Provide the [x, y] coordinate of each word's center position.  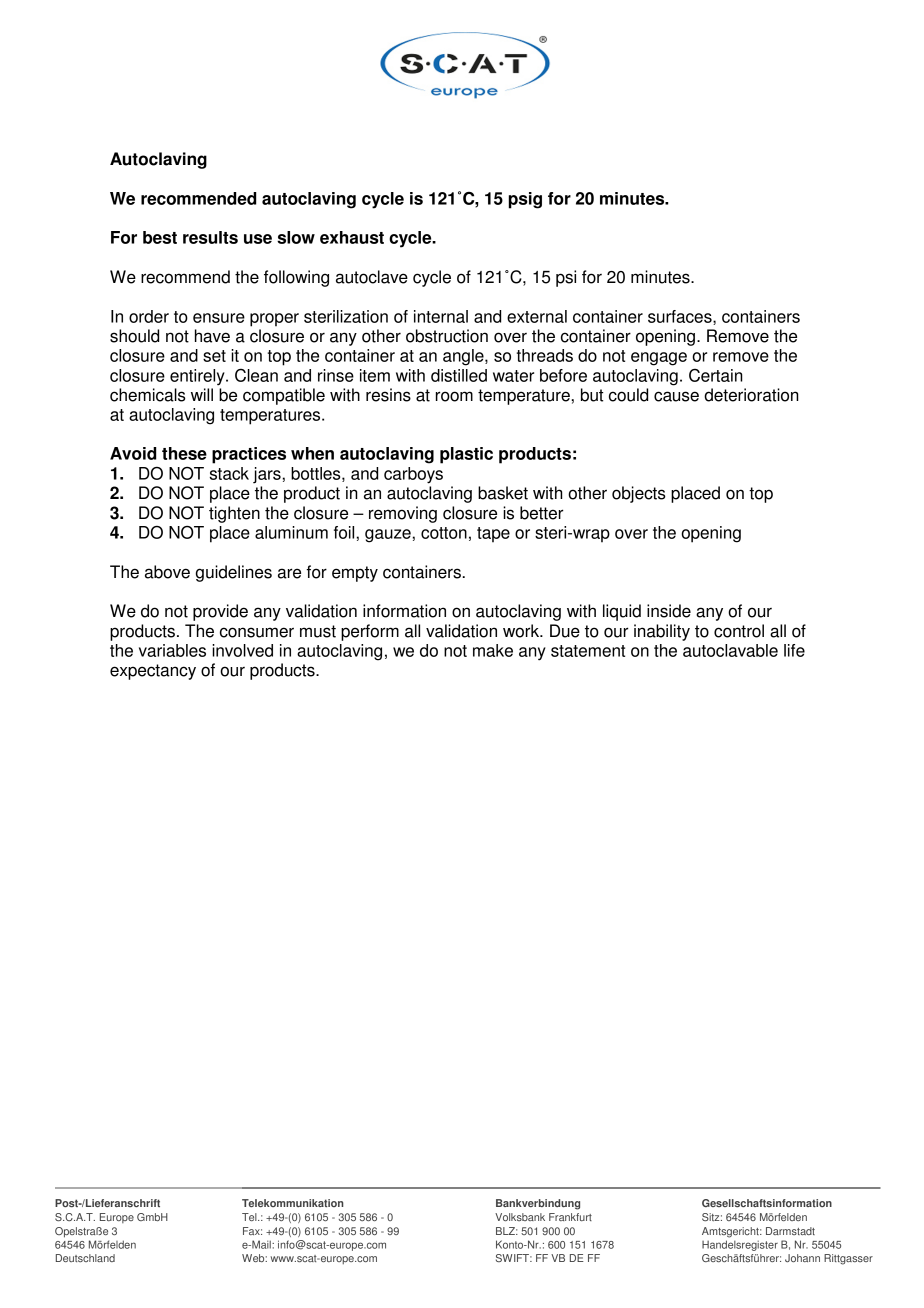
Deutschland [85, 1258]
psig [525, 200]
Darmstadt [790, 1231]
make [493, 650]
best [160, 237]
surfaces [681, 317]
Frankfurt [570, 1217]
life [794, 650]
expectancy [153, 672]
